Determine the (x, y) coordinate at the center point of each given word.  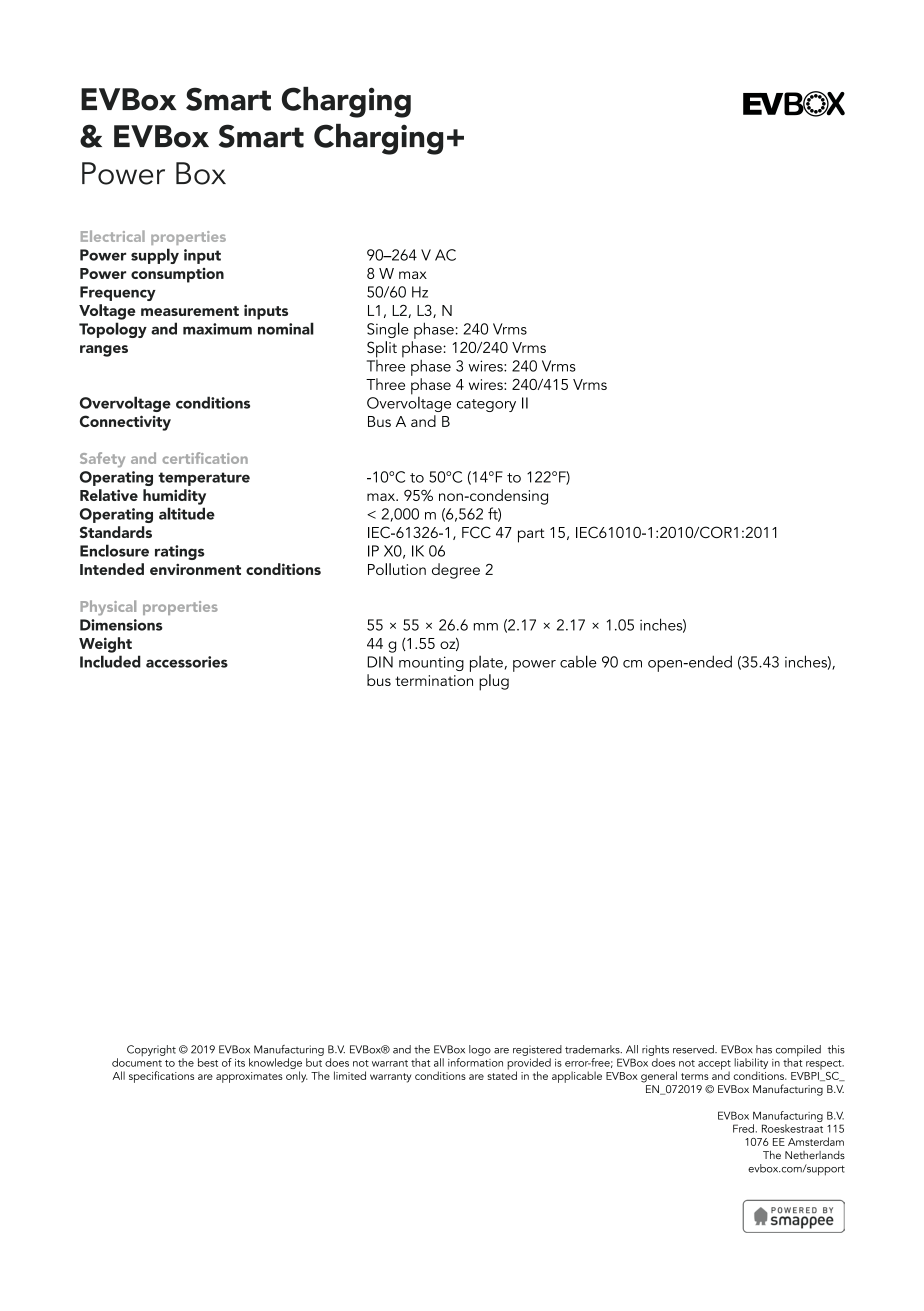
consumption (177, 275)
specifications (161, 1077)
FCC (476, 532)
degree (456, 571)
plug (494, 682)
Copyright (151, 1050)
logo (480, 1050)
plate (486, 664)
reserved (694, 1049)
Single (388, 330)
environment (195, 569)
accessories (187, 662)
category (486, 405)
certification (205, 458)
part (531, 535)
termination (434, 680)
